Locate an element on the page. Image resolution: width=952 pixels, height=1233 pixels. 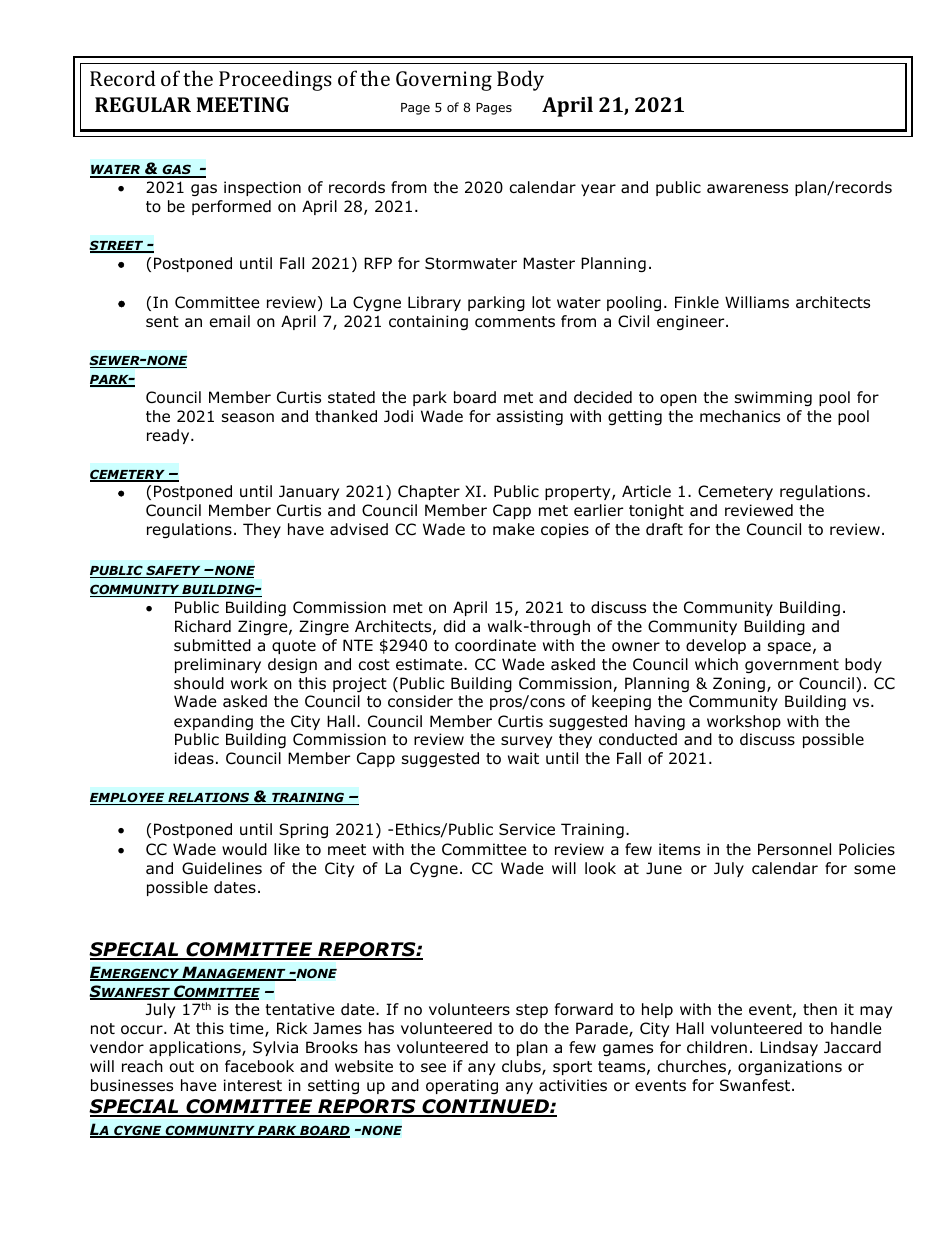
clubs is located at coordinates (522, 1067).
